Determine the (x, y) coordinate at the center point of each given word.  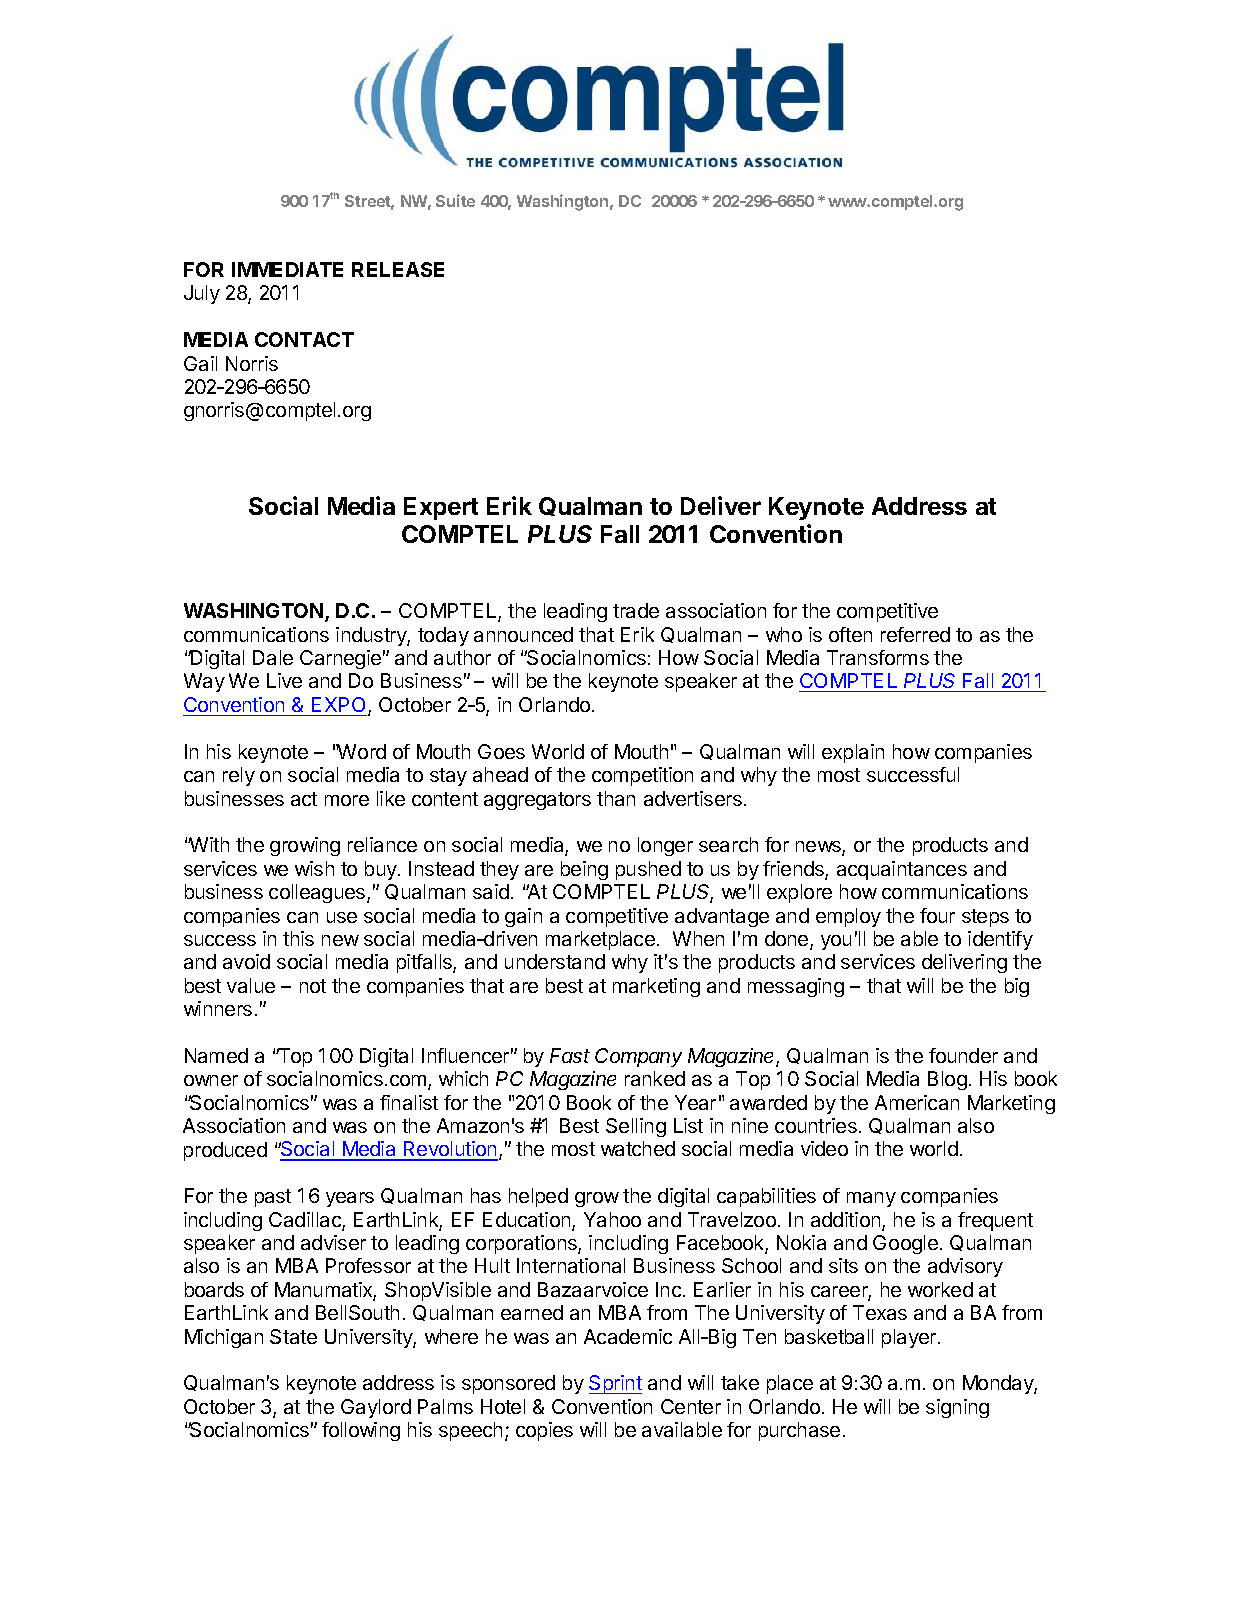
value (251, 985)
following (361, 1431)
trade (636, 610)
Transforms (878, 657)
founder (963, 1055)
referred (915, 634)
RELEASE (398, 269)
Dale (273, 657)
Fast (570, 1055)
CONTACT (304, 339)
